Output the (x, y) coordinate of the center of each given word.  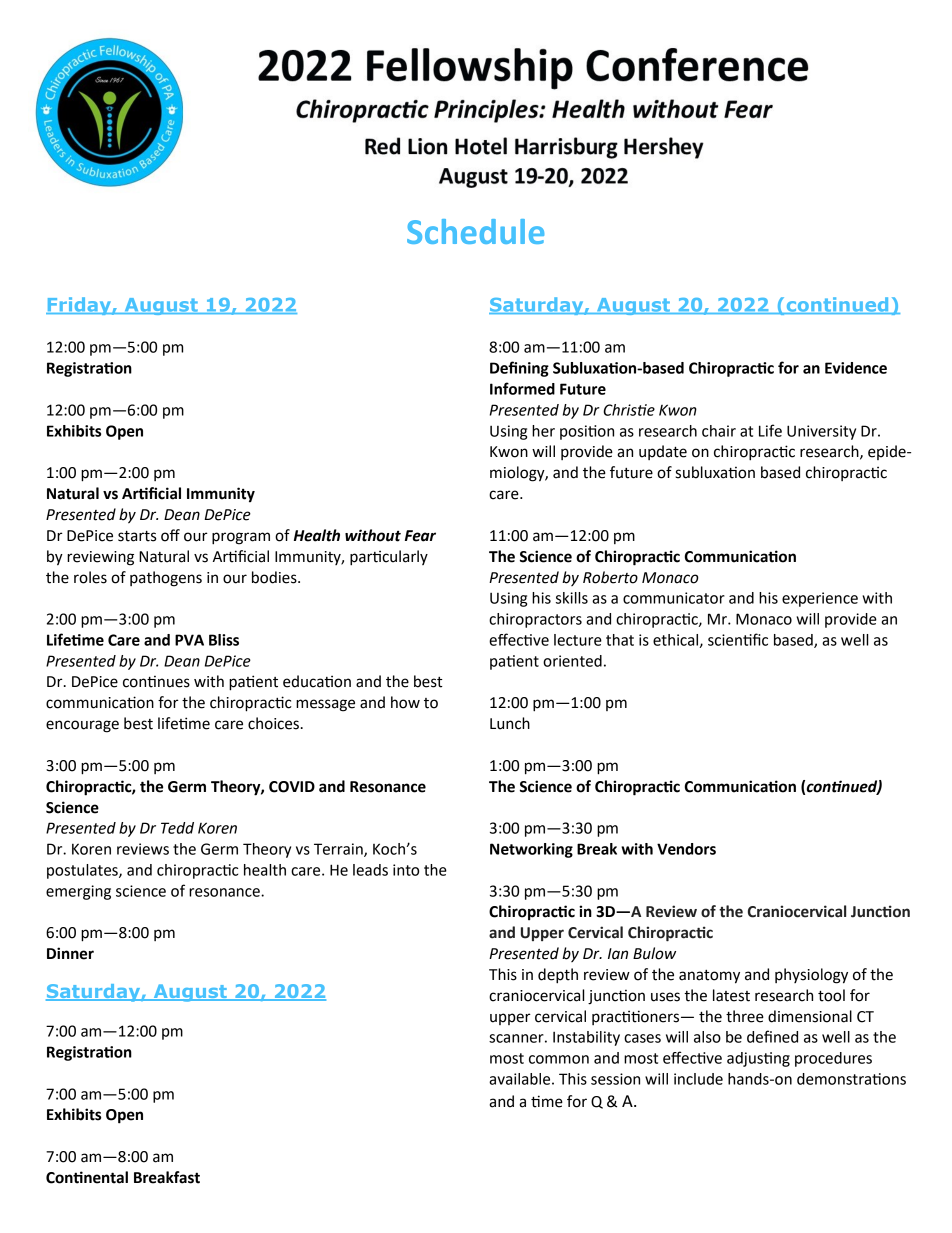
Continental (87, 1177)
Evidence (856, 368)
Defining (519, 369)
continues (156, 681)
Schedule (475, 231)
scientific (738, 639)
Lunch (510, 723)
